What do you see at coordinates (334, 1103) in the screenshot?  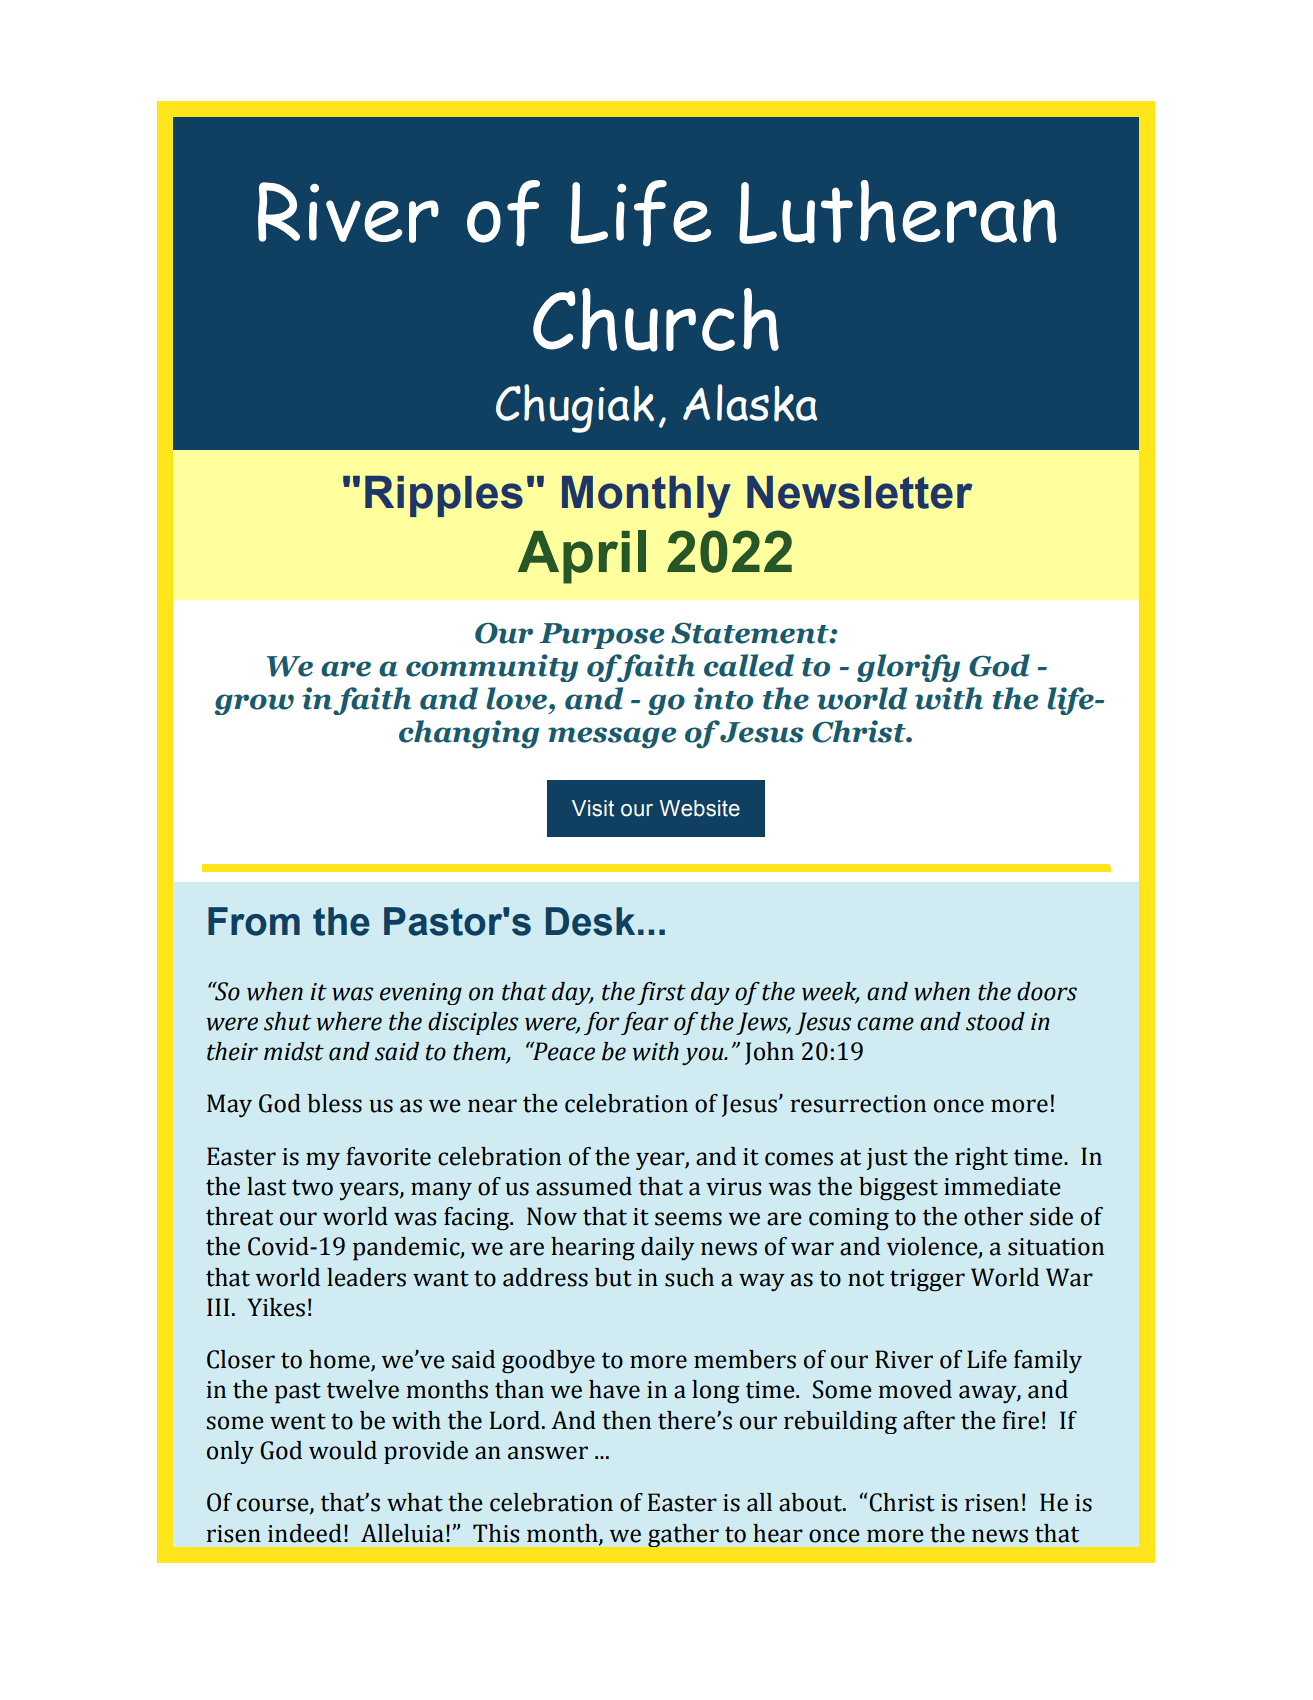 I see `bless` at bounding box center [334, 1103].
